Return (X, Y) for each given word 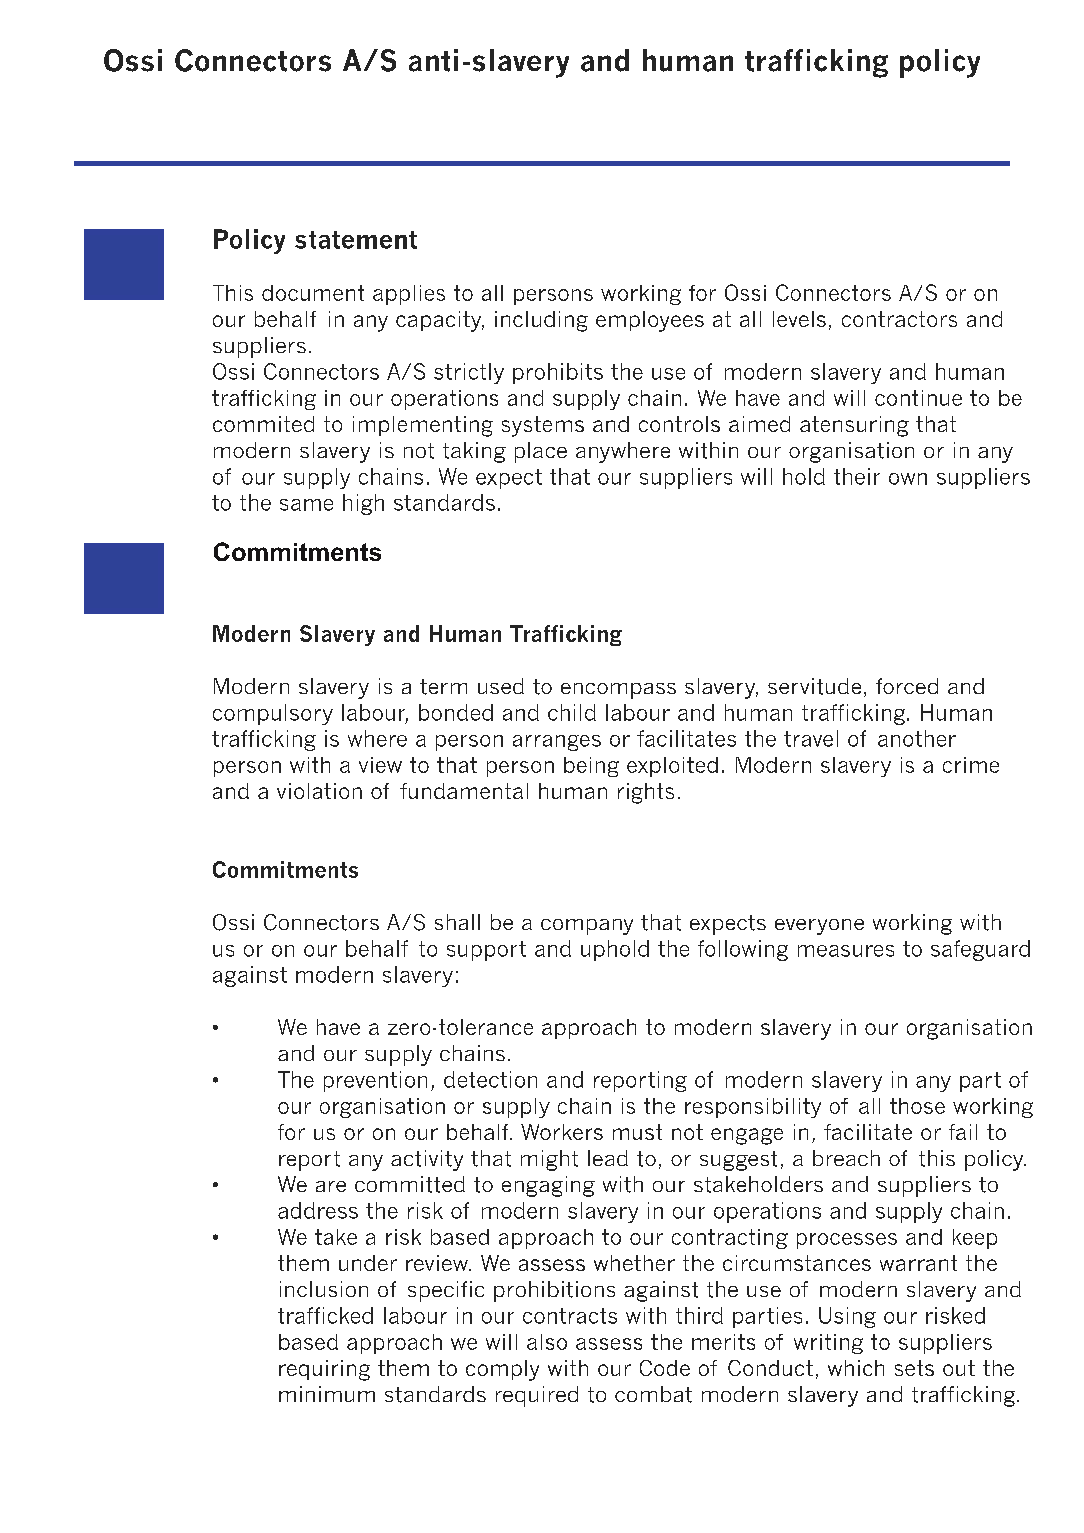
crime (971, 765)
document (313, 293)
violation (319, 791)
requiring (324, 1370)
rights (646, 793)
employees (650, 321)
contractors (899, 319)
